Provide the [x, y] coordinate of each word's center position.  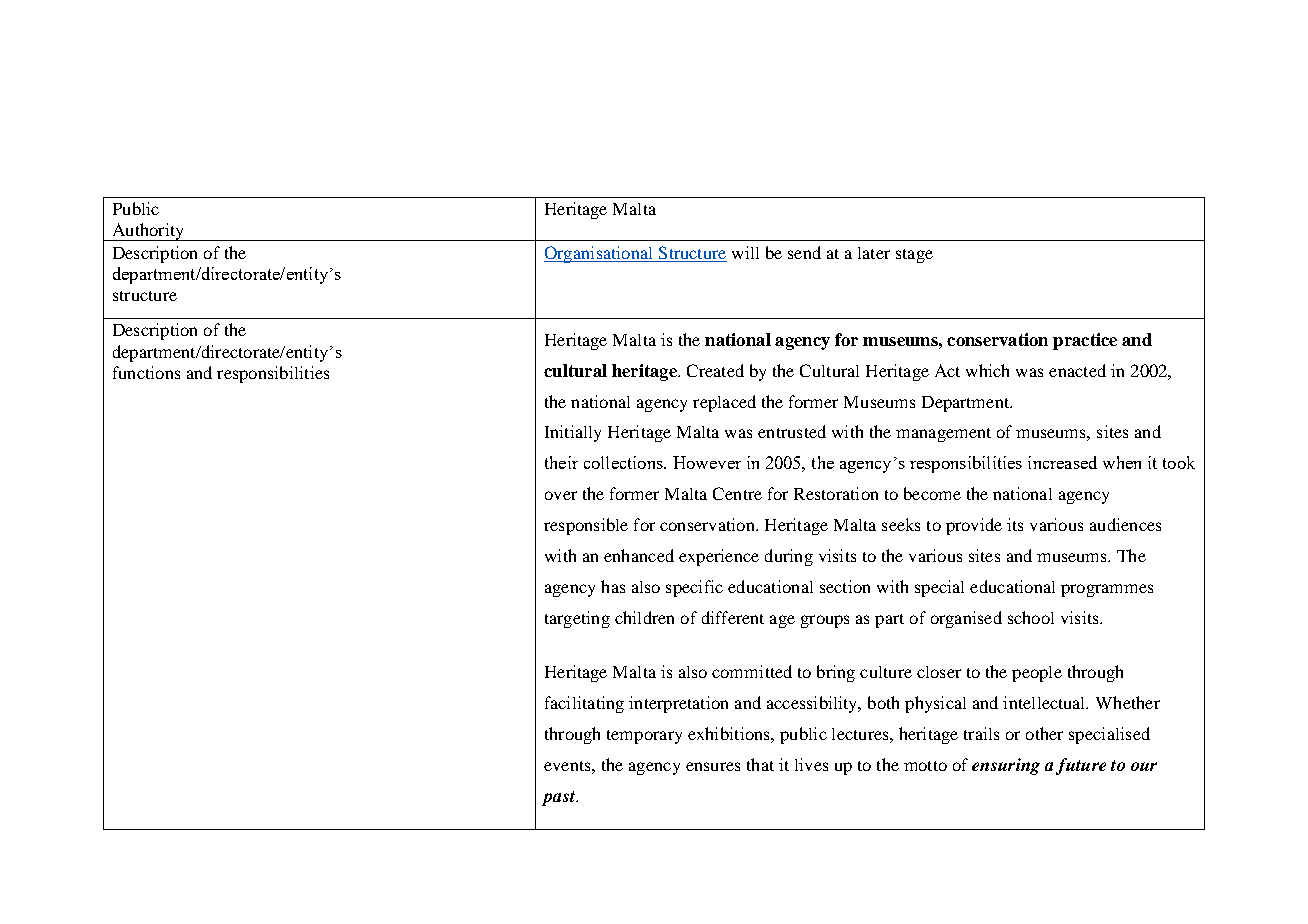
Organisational [600, 254]
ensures [713, 766]
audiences [1125, 524]
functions [146, 372]
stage [914, 256]
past [559, 798]
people [1037, 674]
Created [715, 370]
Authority [148, 232]
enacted [1077, 370]
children [644, 617]
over [561, 495]
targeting [577, 619]
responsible [586, 526]
